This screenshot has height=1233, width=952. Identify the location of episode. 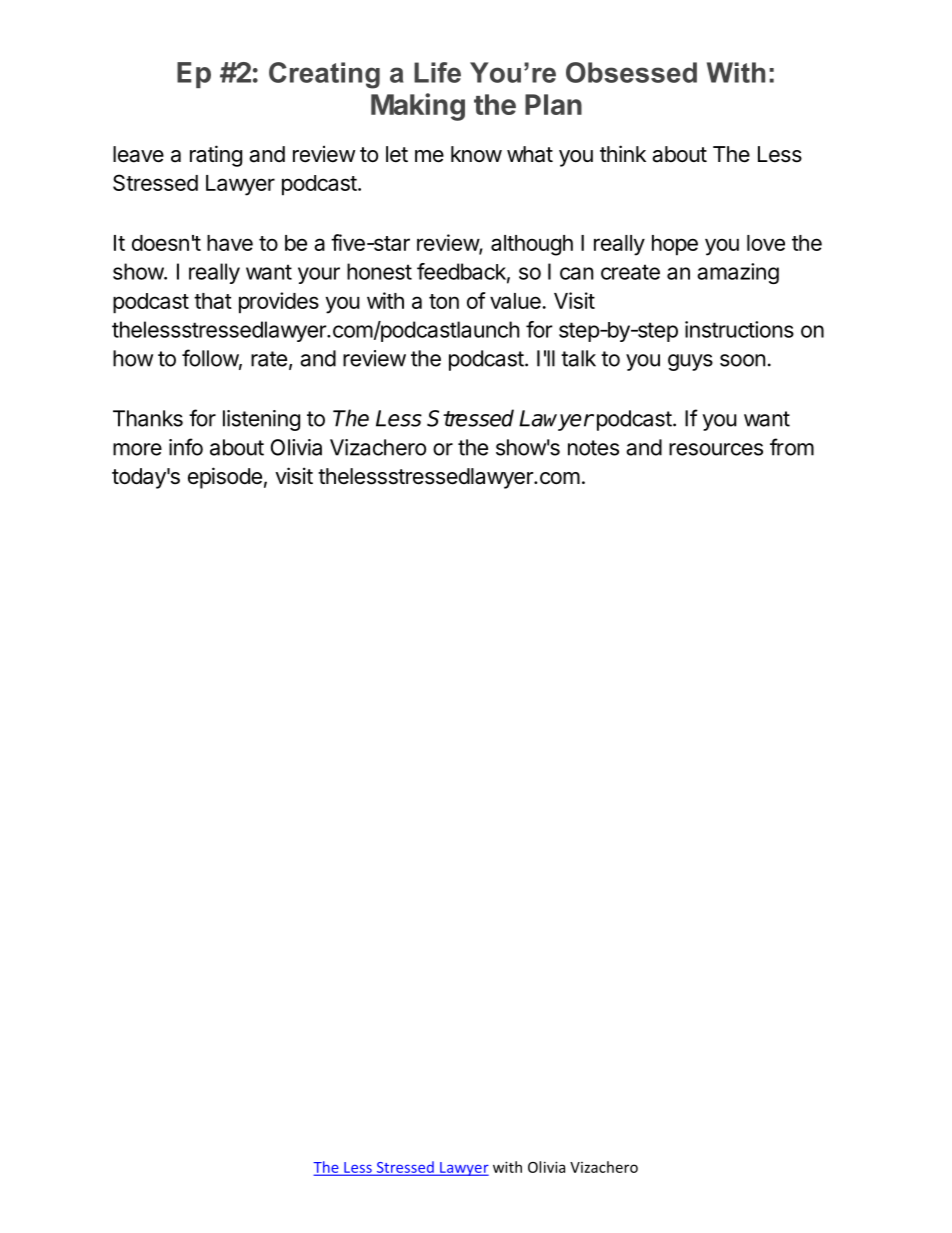
(225, 478).
